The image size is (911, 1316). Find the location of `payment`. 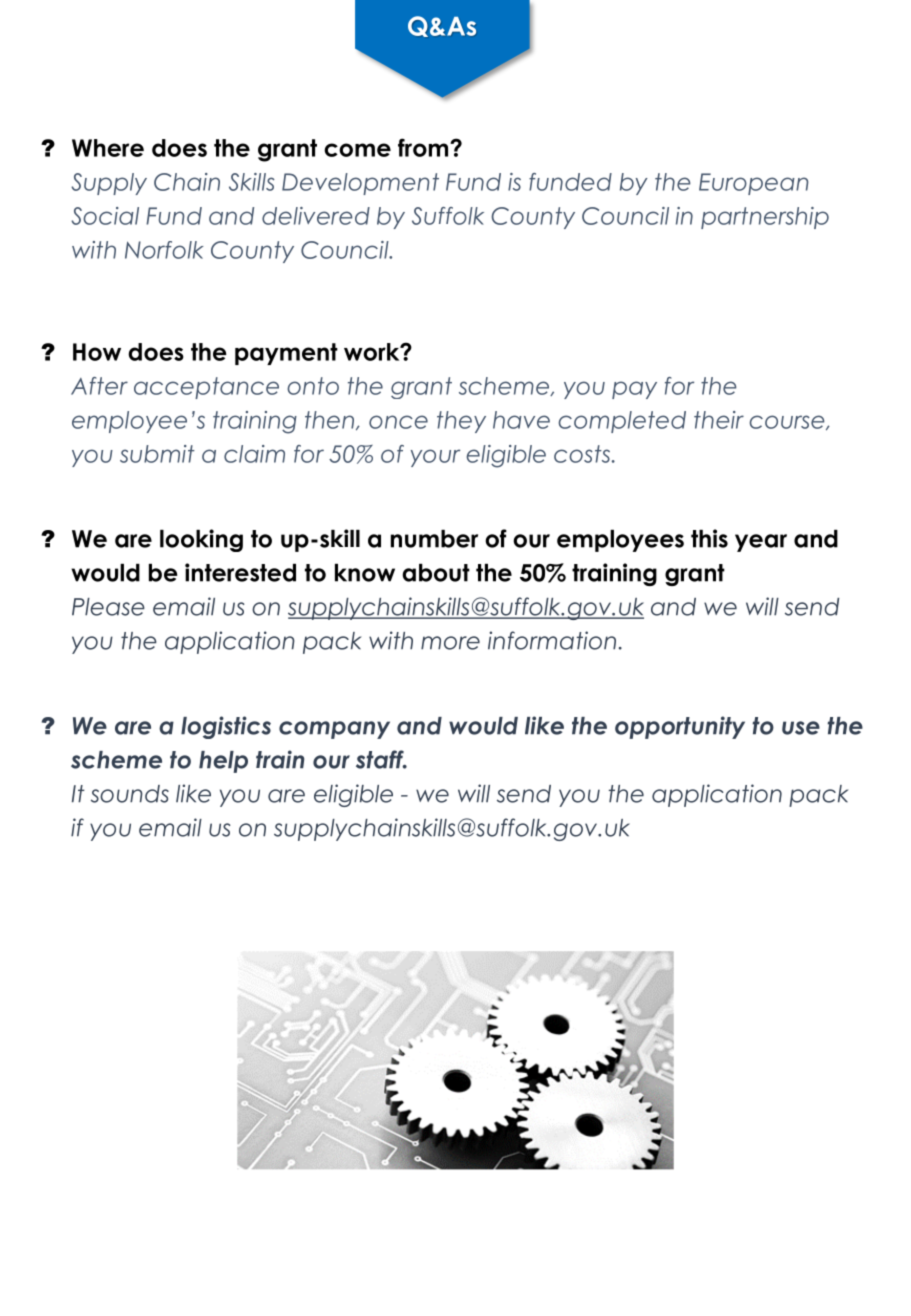

payment is located at coordinates (286, 354).
